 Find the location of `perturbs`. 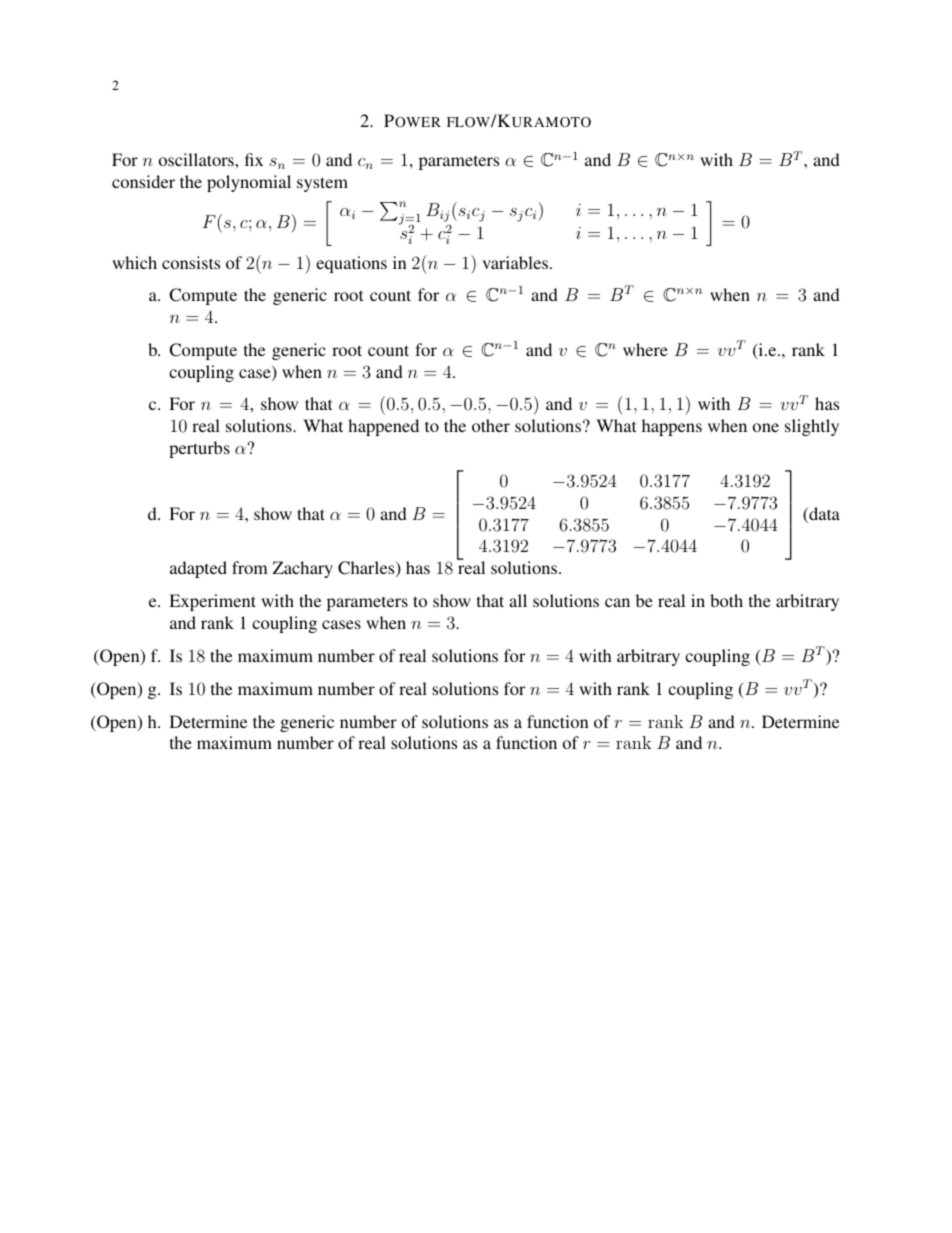

perturbs is located at coordinates (199, 449).
